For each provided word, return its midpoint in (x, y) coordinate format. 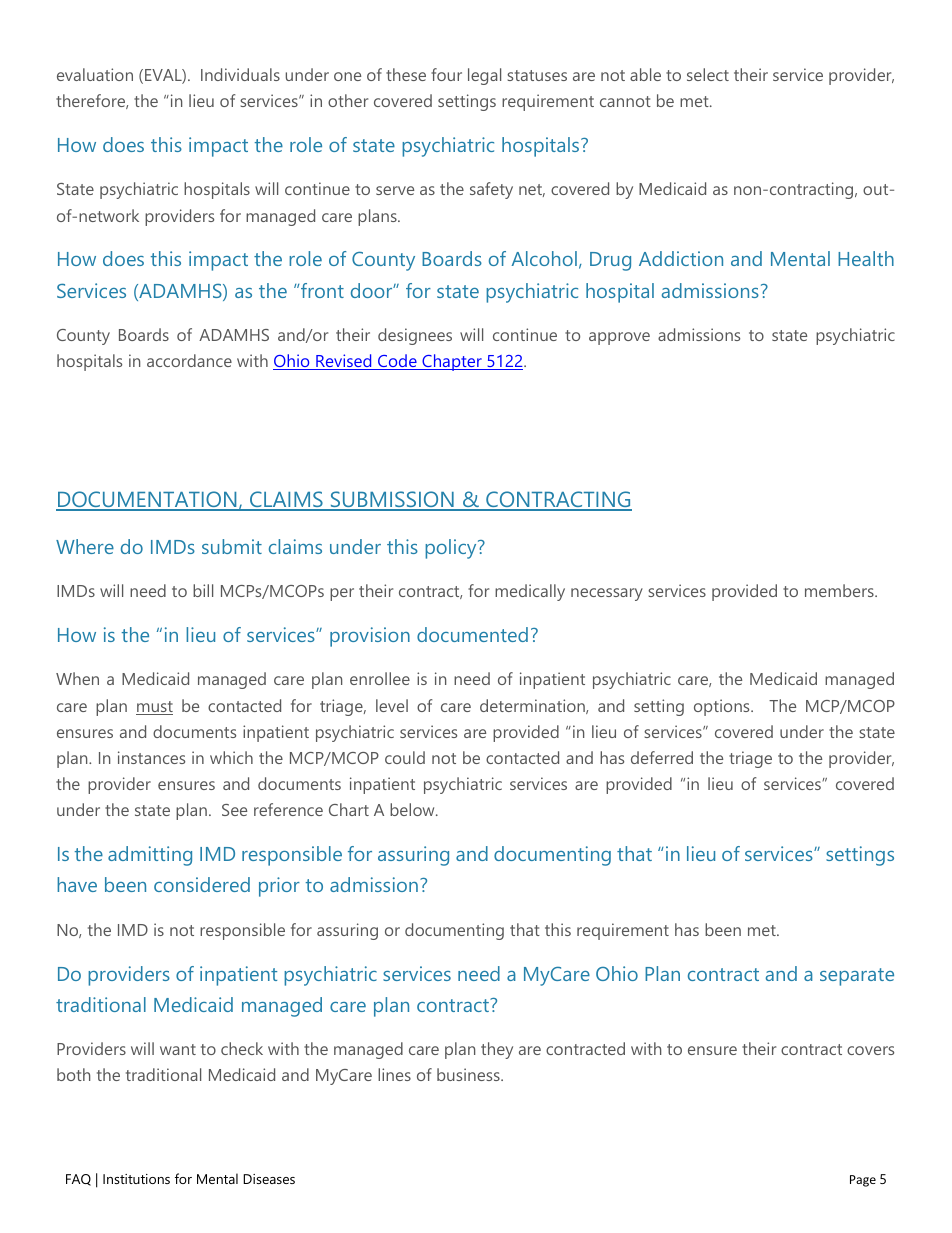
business (469, 1074)
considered (202, 884)
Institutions (136, 1179)
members (840, 590)
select (708, 74)
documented (472, 634)
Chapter (452, 362)
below (413, 809)
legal (484, 76)
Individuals (240, 74)
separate (857, 977)
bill (203, 590)
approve (619, 338)
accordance (189, 360)
